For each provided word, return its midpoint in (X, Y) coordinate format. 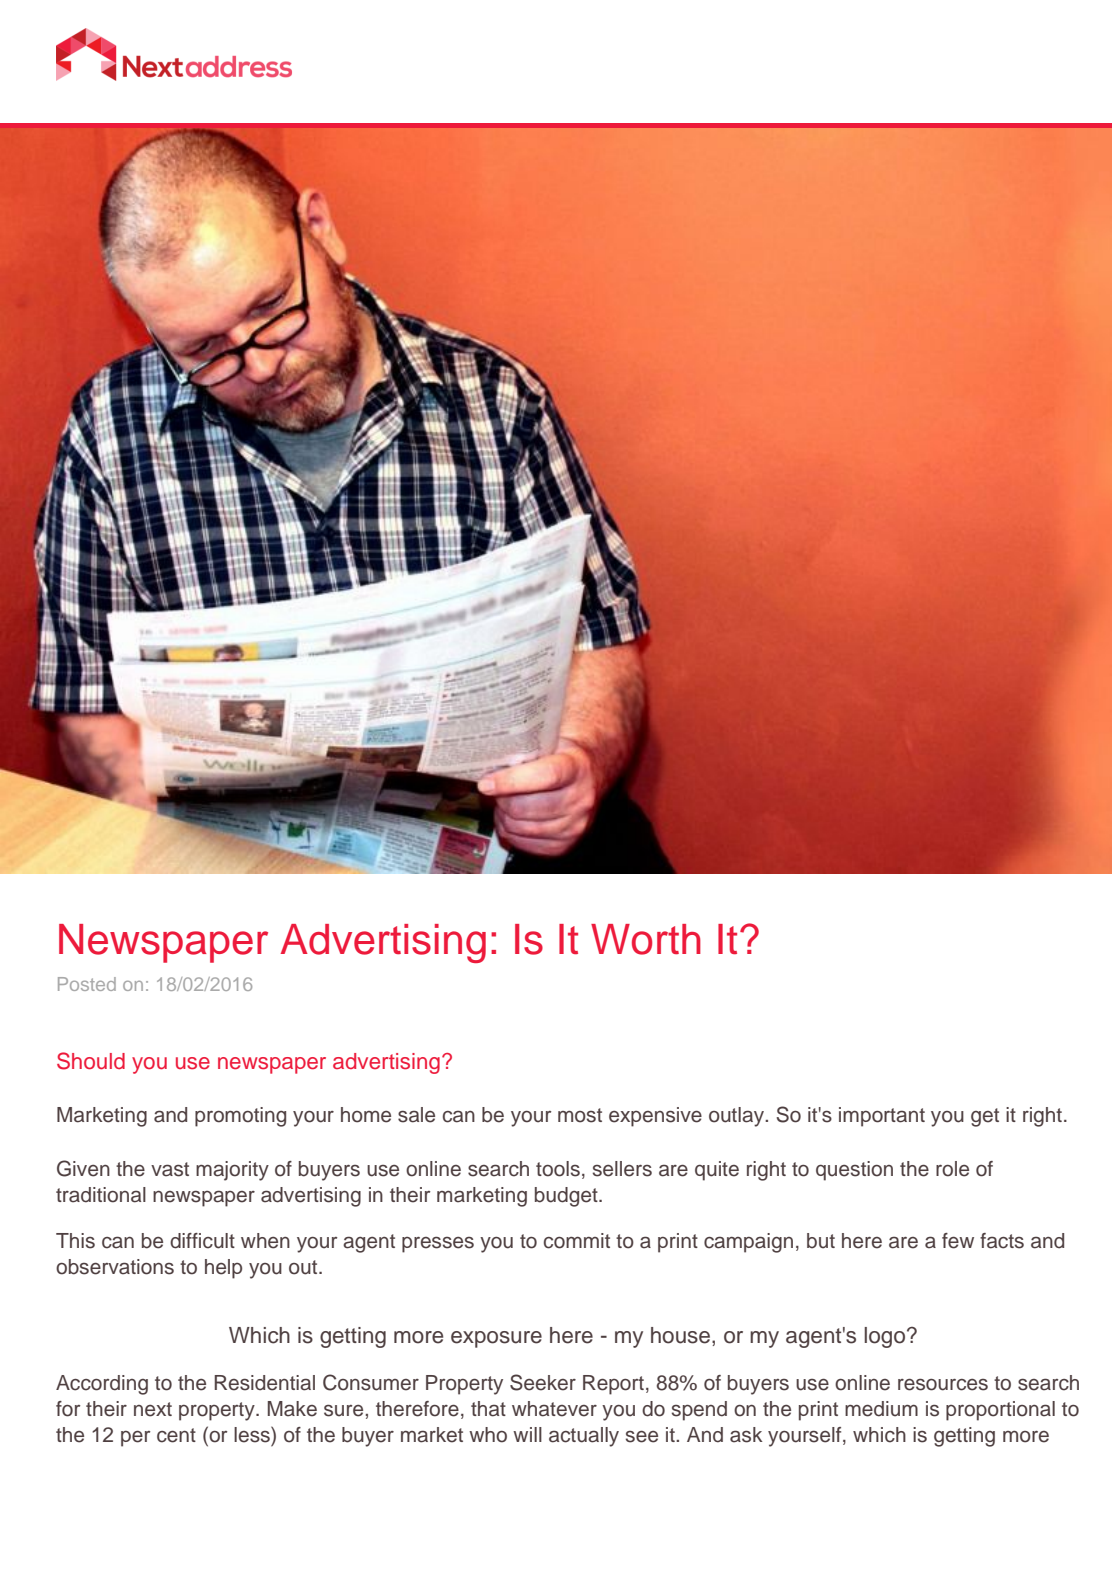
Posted (87, 984)
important (882, 1117)
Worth (646, 939)
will (527, 1434)
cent (176, 1435)
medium (881, 1409)
